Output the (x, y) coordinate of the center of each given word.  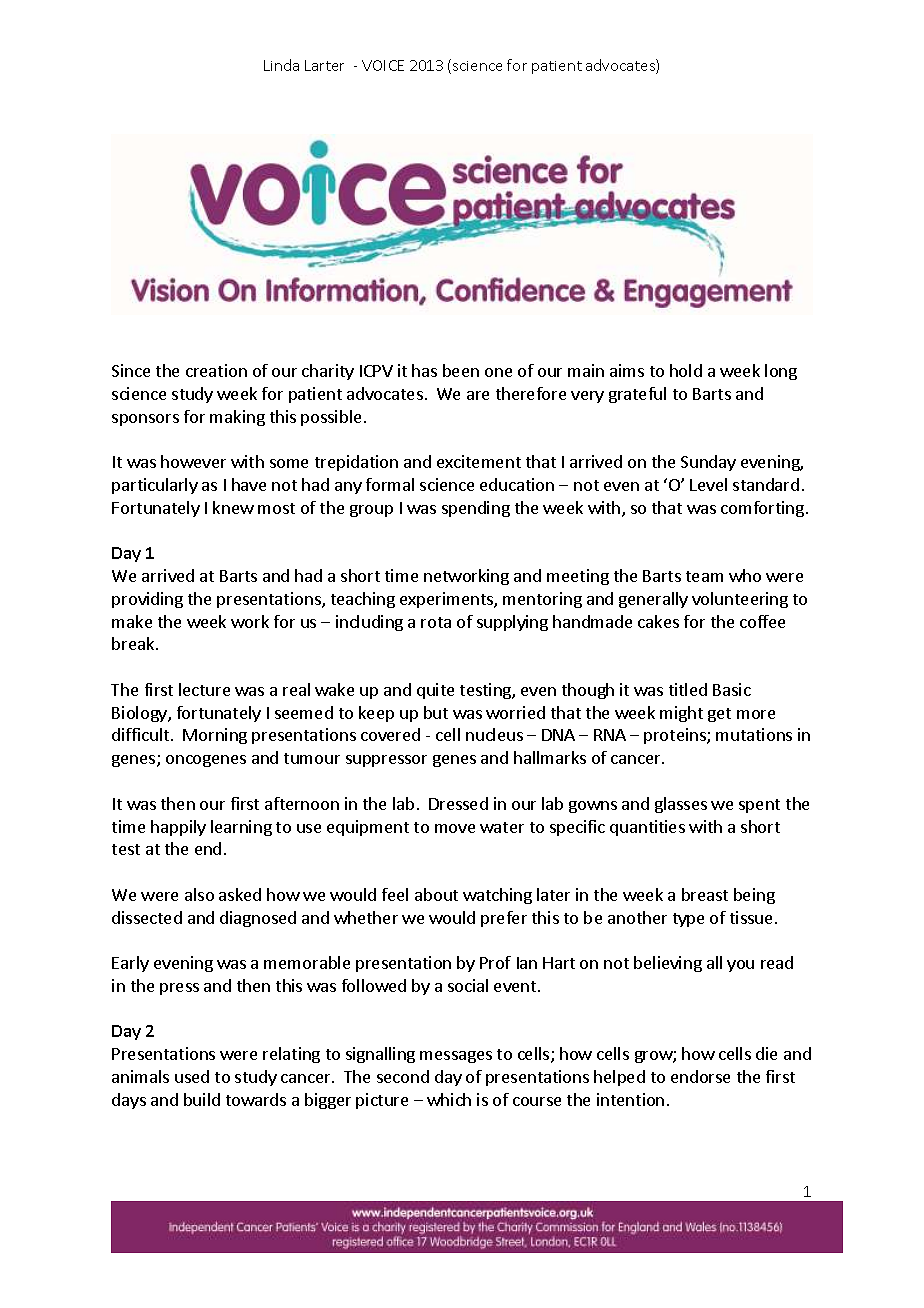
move (455, 828)
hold (686, 370)
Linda (281, 65)
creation (216, 370)
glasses (681, 805)
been (461, 370)
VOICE (383, 65)
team (704, 576)
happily (178, 828)
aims (627, 370)
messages (456, 1057)
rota (436, 622)
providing (147, 600)
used (192, 1076)
